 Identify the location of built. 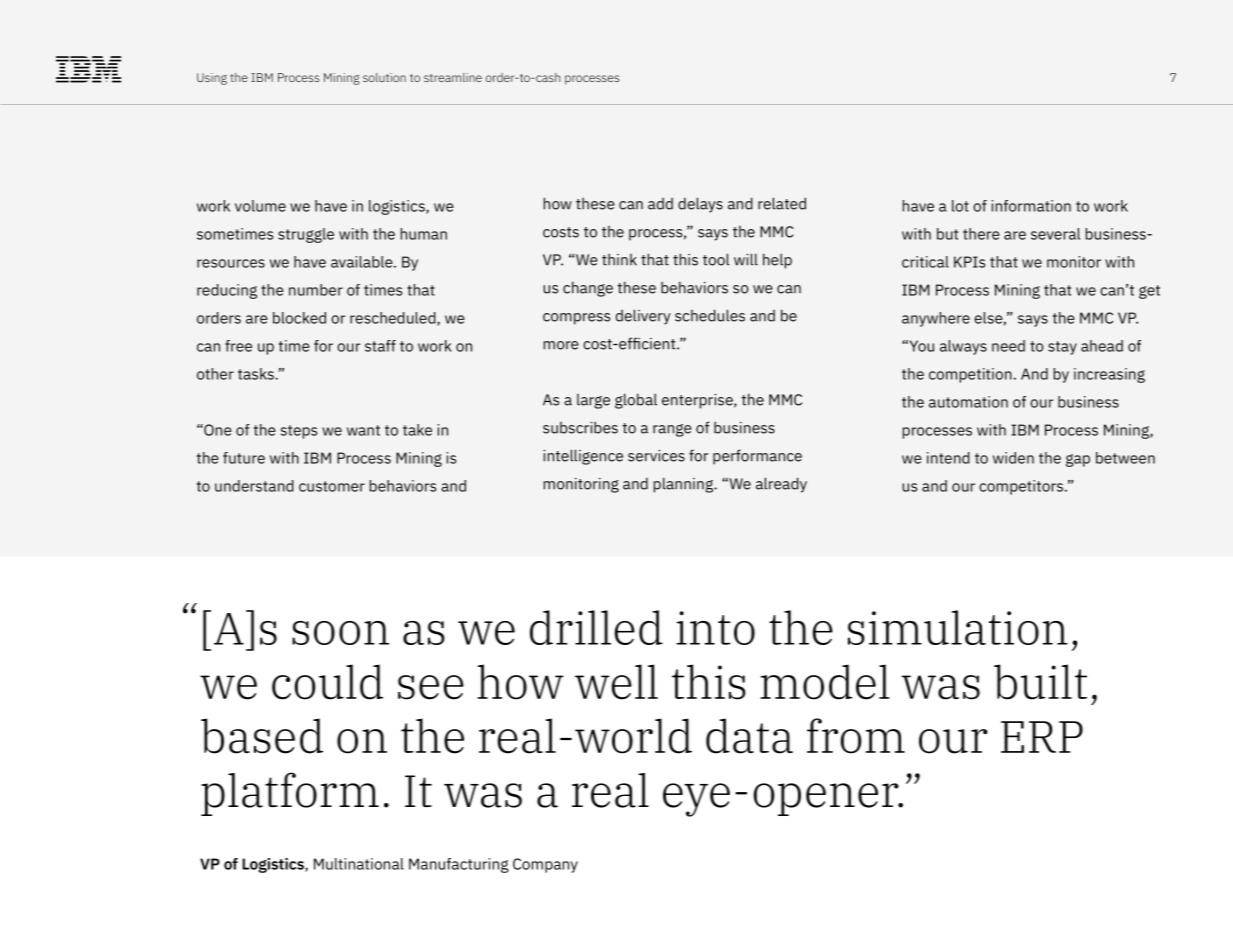
(1040, 682).
